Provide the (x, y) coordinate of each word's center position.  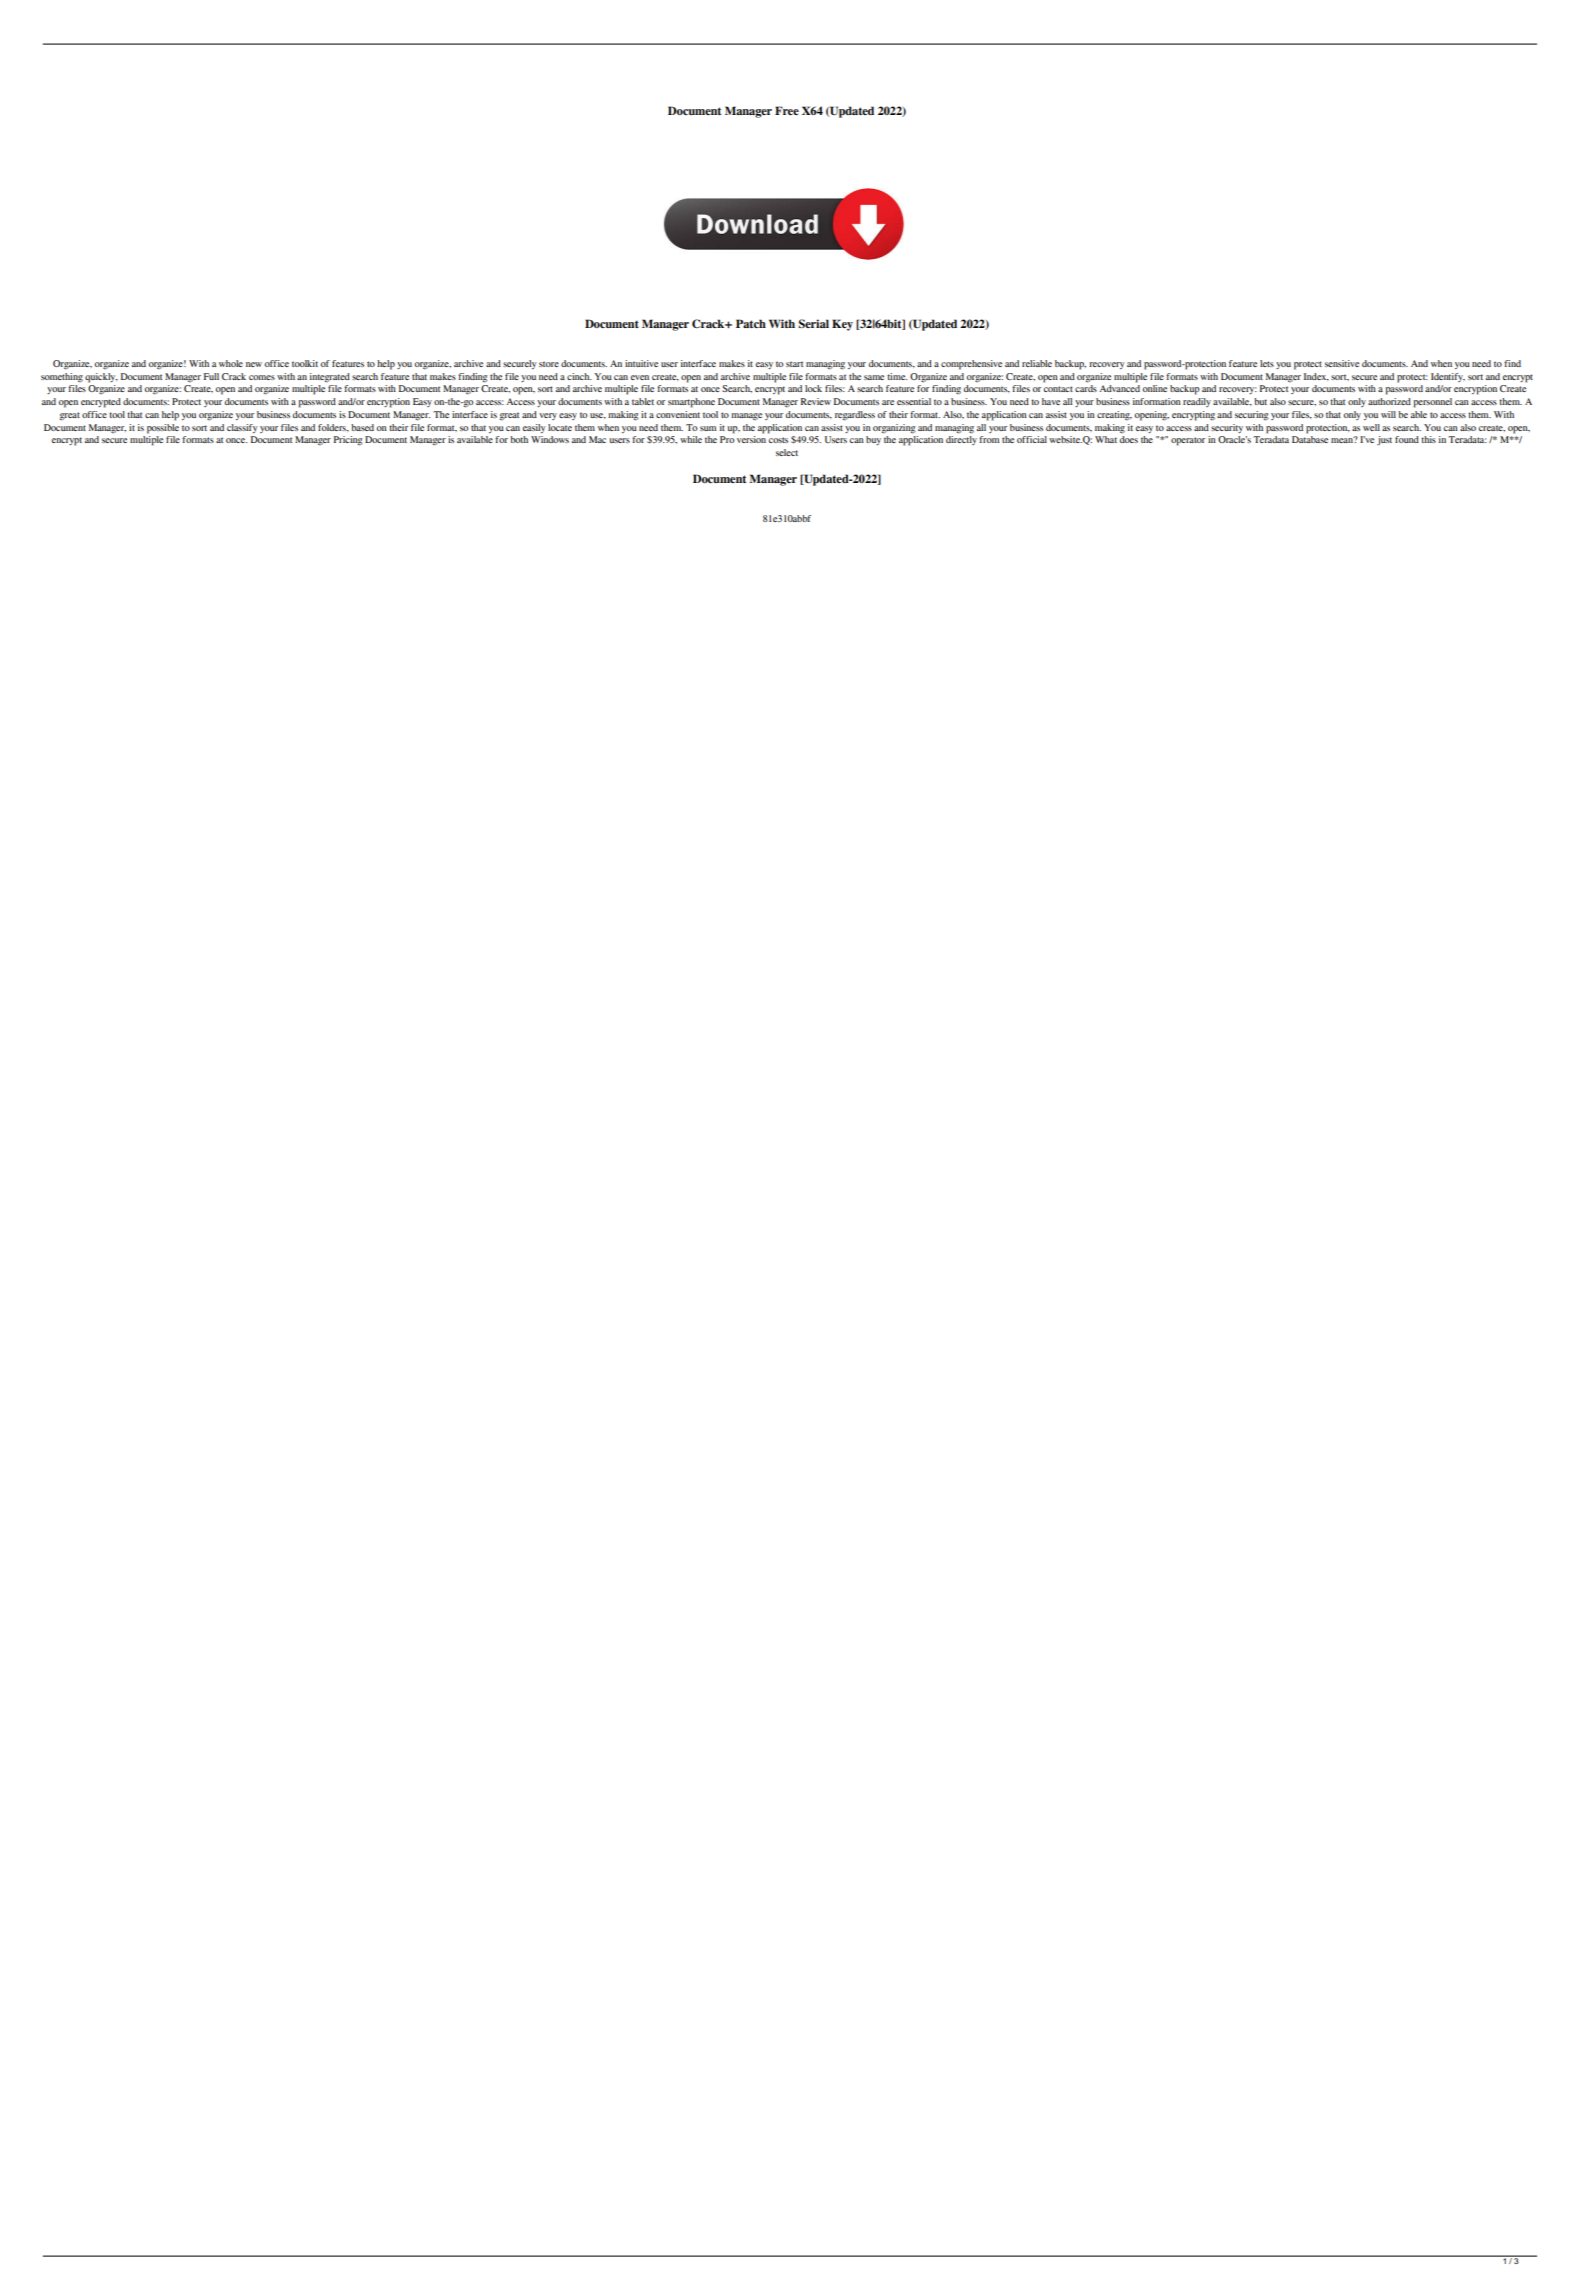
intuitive (641, 363)
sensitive (1342, 363)
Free (787, 110)
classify (242, 428)
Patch (751, 323)
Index (1316, 377)
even (640, 377)
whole (231, 363)
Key (842, 325)
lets (1267, 363)
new (254, 364)
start (794, 364)
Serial (813, 323)
